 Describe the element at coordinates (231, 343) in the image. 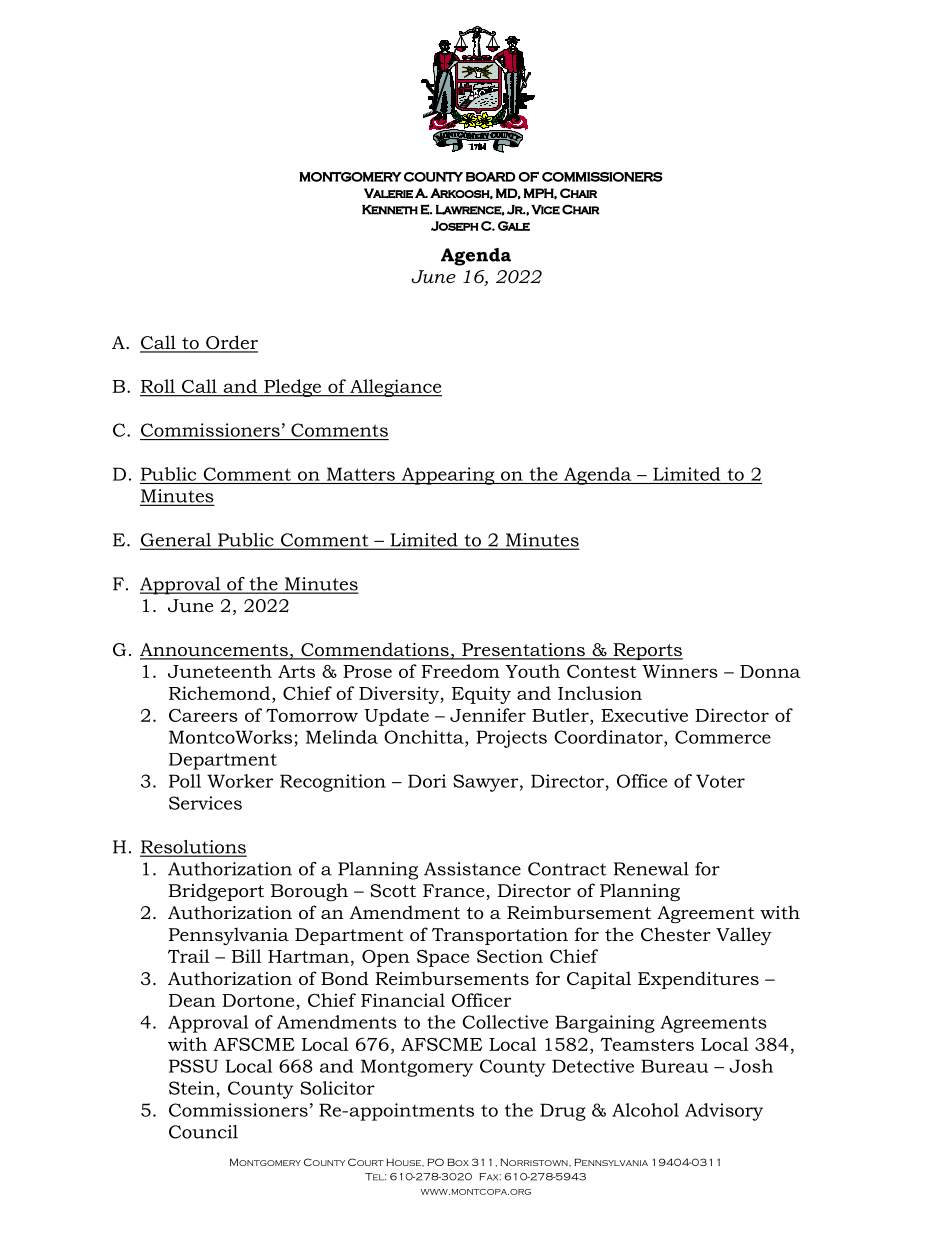

I see `Order` at that location.
